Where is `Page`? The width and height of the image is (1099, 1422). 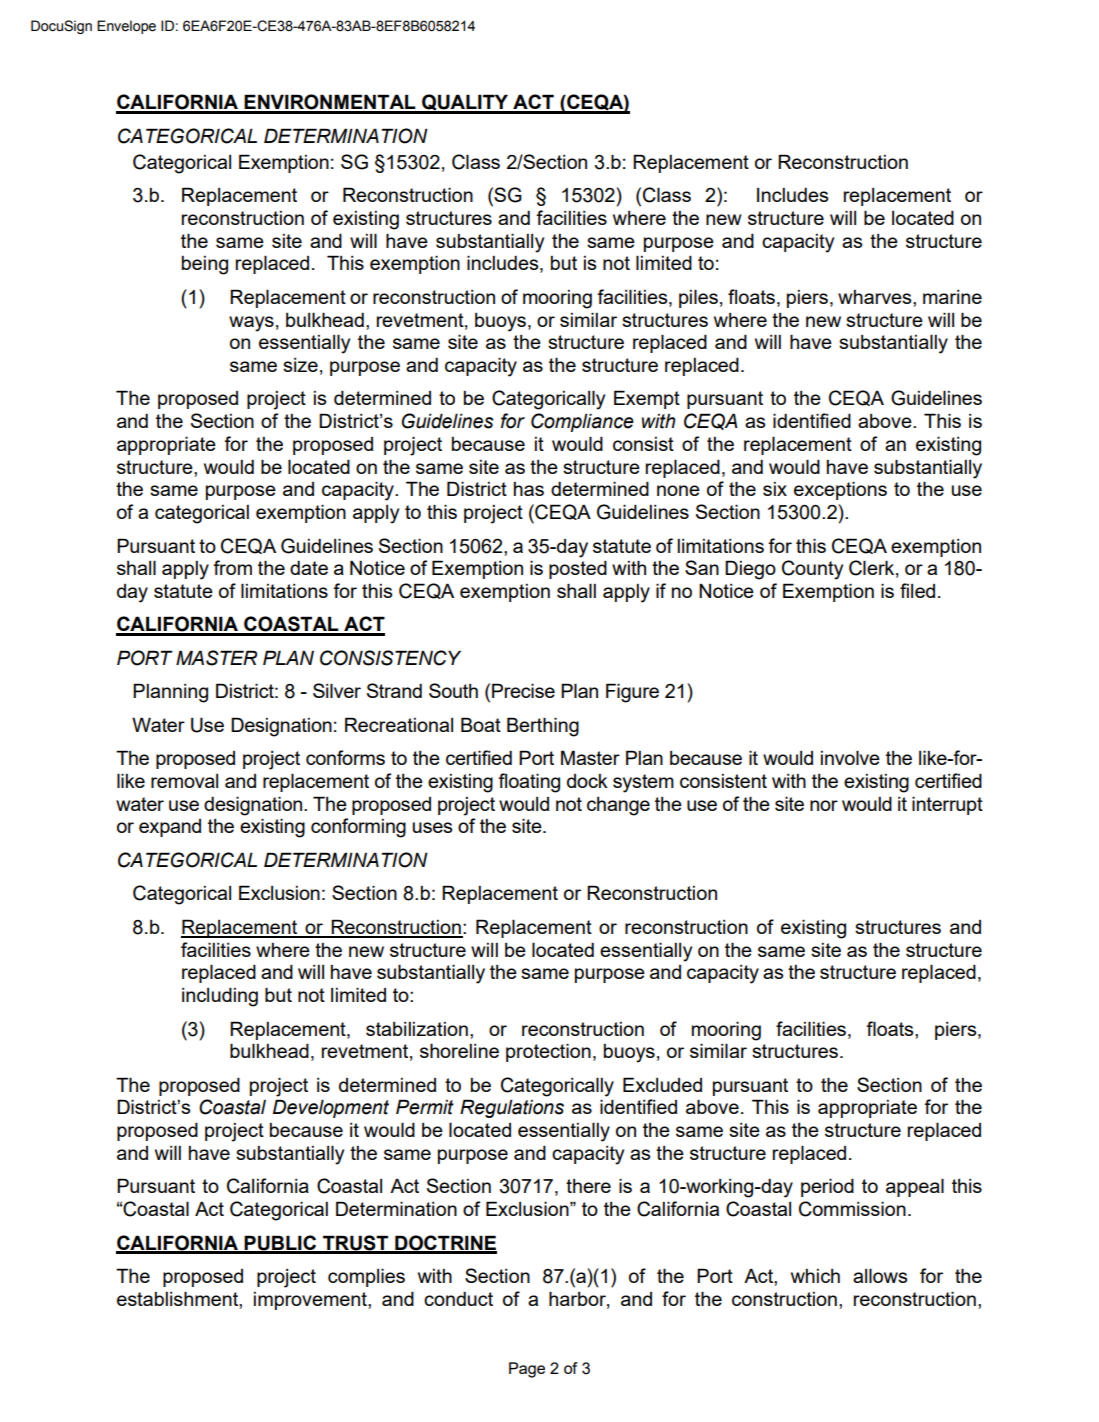 Page is located at coordinates (527, 1370).
